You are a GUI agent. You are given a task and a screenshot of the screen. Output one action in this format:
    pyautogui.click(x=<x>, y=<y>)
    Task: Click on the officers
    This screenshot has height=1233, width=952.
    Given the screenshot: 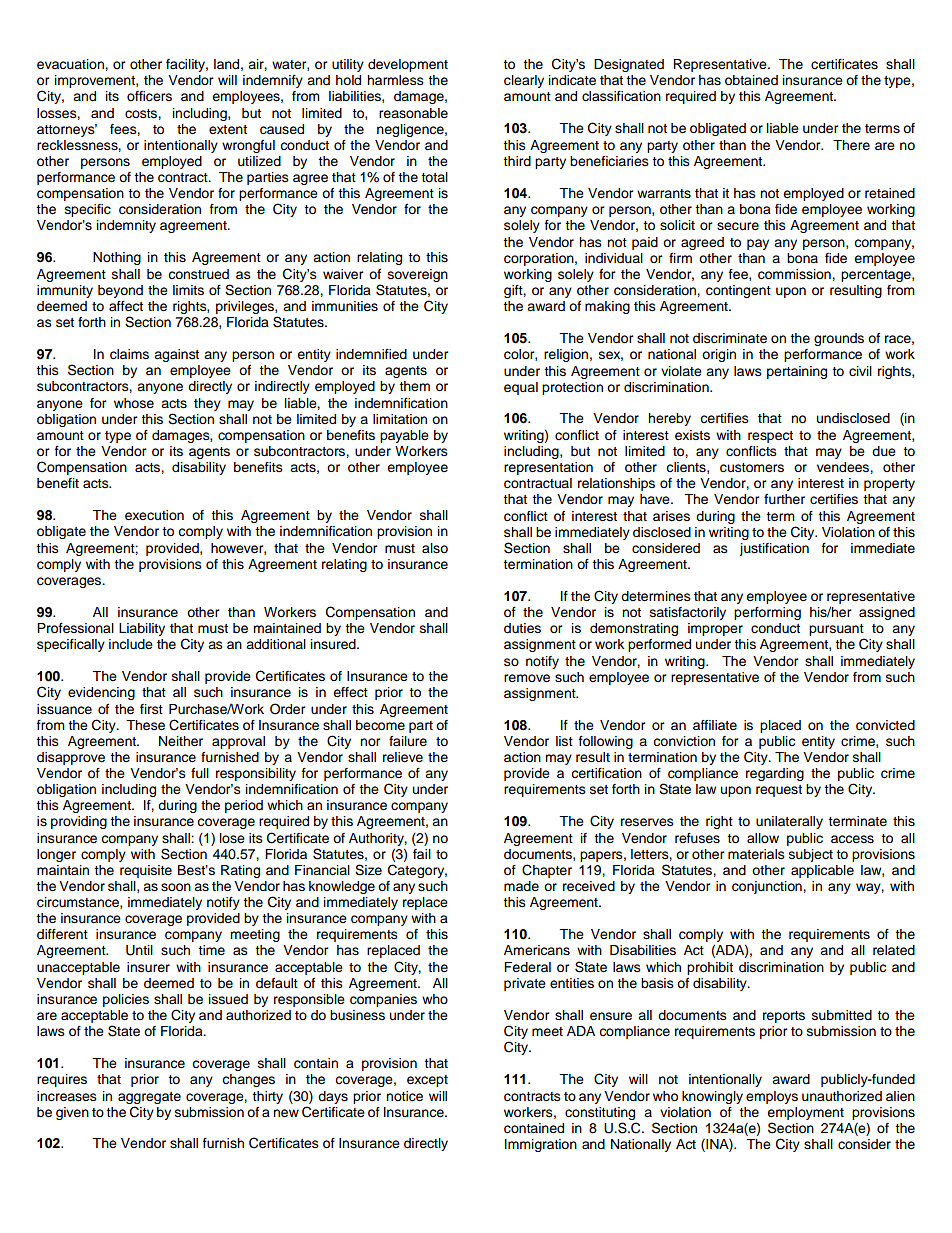 What is the action you would take?
    pyautogui.click(x=149, y=96)
